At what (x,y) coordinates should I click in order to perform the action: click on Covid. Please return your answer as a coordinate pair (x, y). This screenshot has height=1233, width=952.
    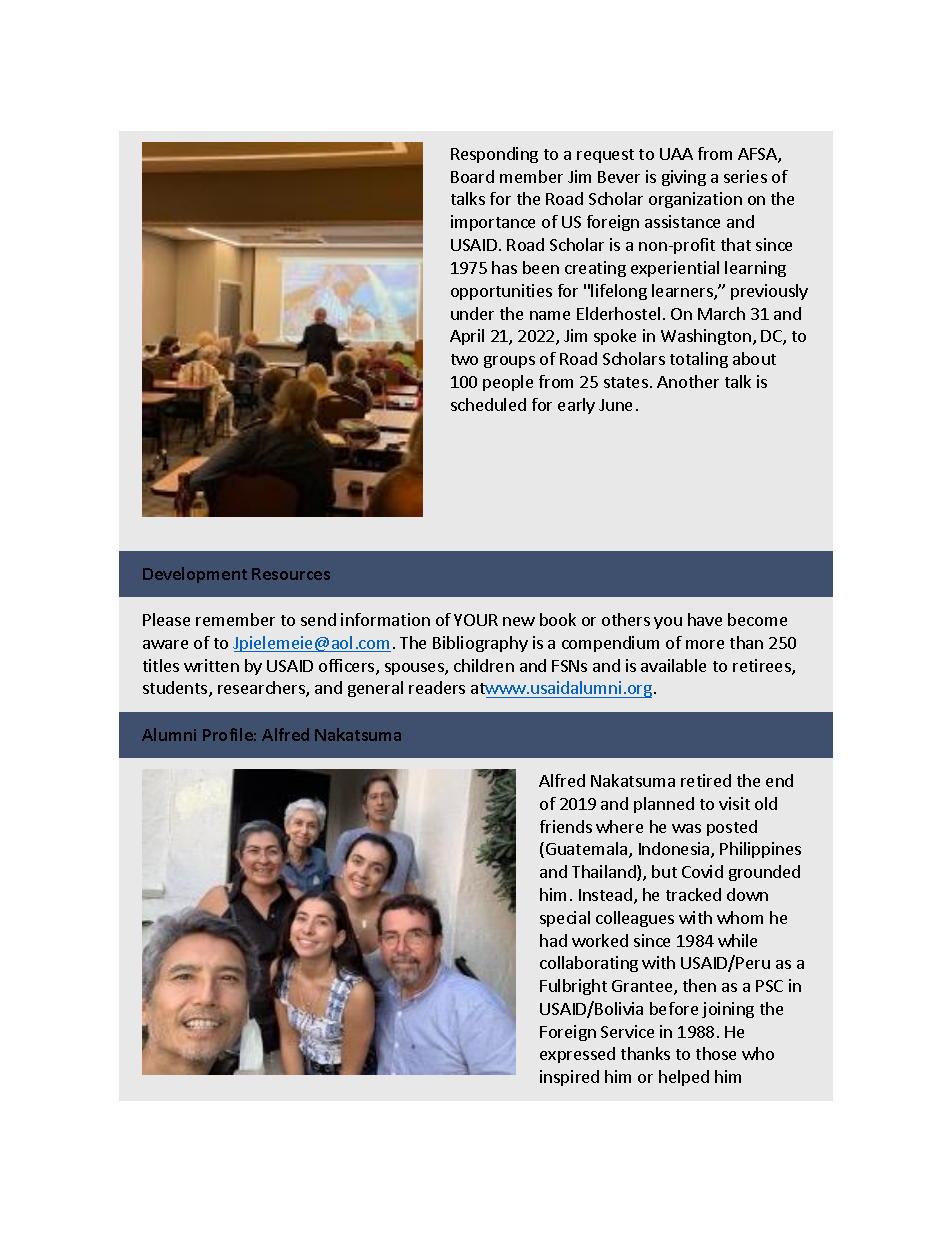
    Looking at the image, I should click on (702, 871).
